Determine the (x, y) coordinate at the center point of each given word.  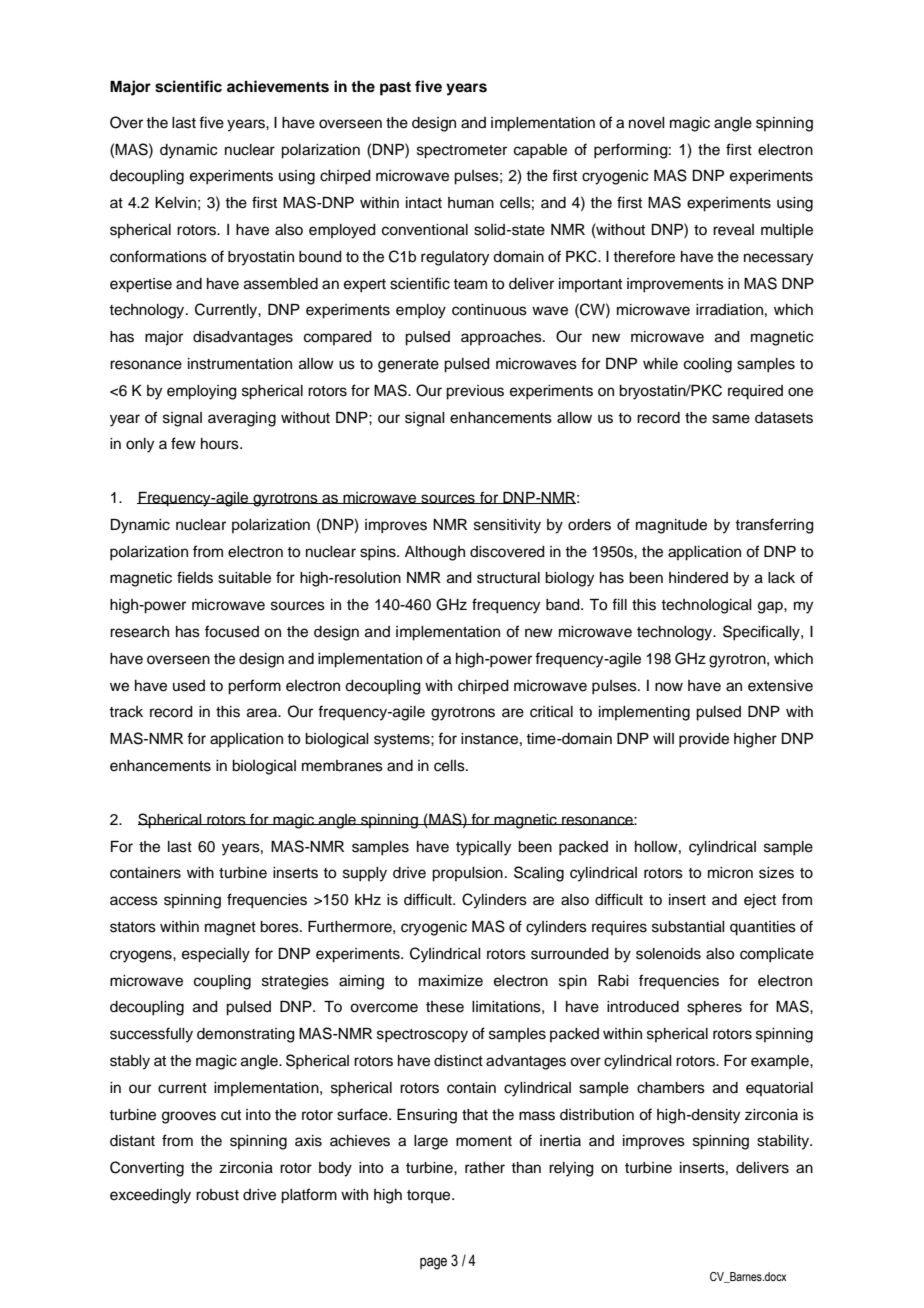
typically (483, 848)
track (126, 712)
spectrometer (462, 152)
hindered (698, 578)
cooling (708, 365)
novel (647, 123)
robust (217, 1195)
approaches (502, 338)
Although (435, 553)
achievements (278, 86)
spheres (714, 1008)
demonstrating (246, 1035)
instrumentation (240, 364)
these (445, 1007)
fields (195, 577)
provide (704, 740)
